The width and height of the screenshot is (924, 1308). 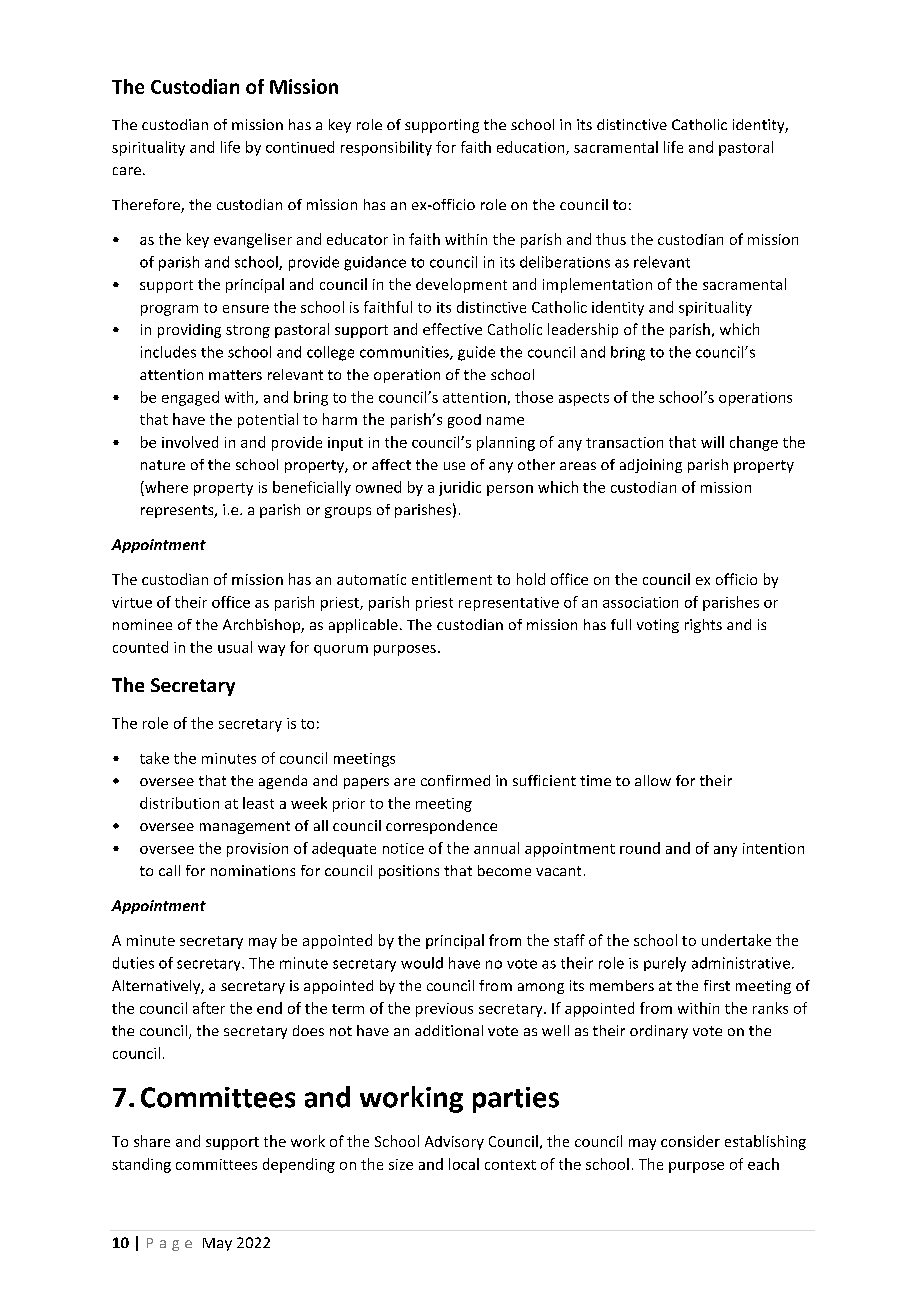 What do you see at coordinates (133, 963) in the screenshot?
I see `duties` at bounding box center [133, 963].
